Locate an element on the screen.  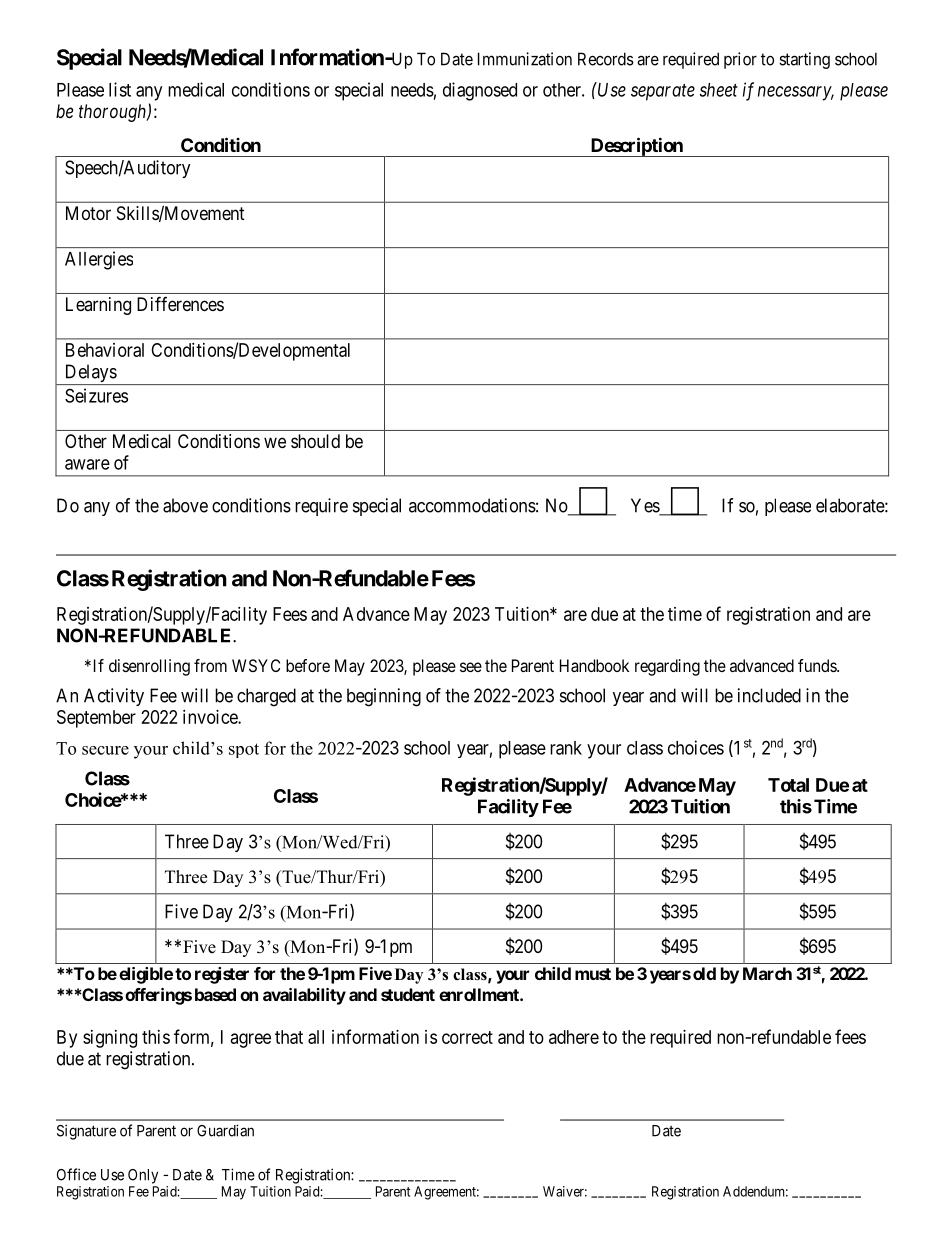
enrollment is located at coordinates (480, 994).
